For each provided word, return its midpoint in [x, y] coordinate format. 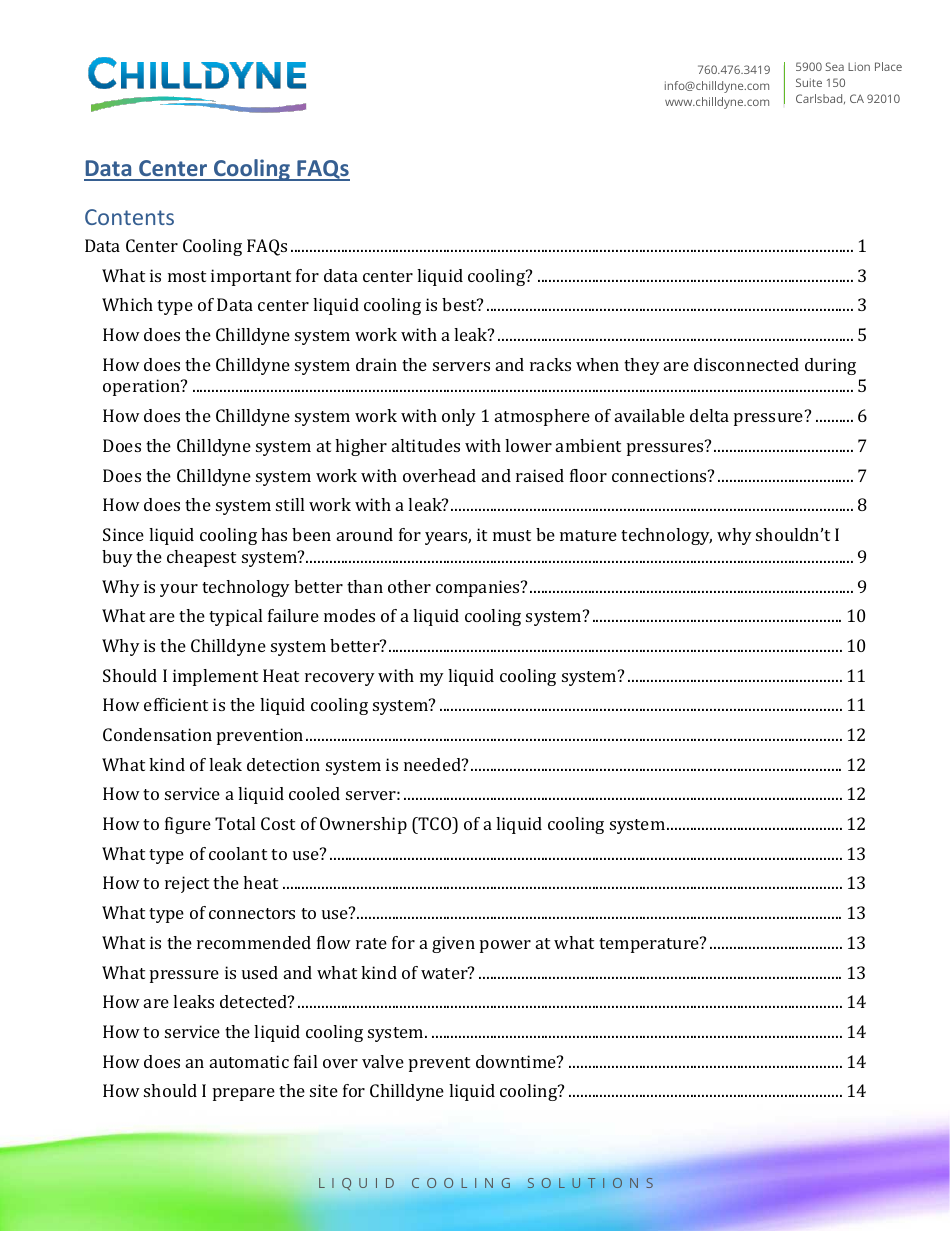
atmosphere [542, 417]
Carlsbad [820, 99]
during [830, 366]
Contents [129, 217]
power [505, 946]
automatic [249, 1061]
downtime [517, 1061]
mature [588, 535]
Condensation [157, 734]
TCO [435, 823]
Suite [809, 82]
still [290, 504]
